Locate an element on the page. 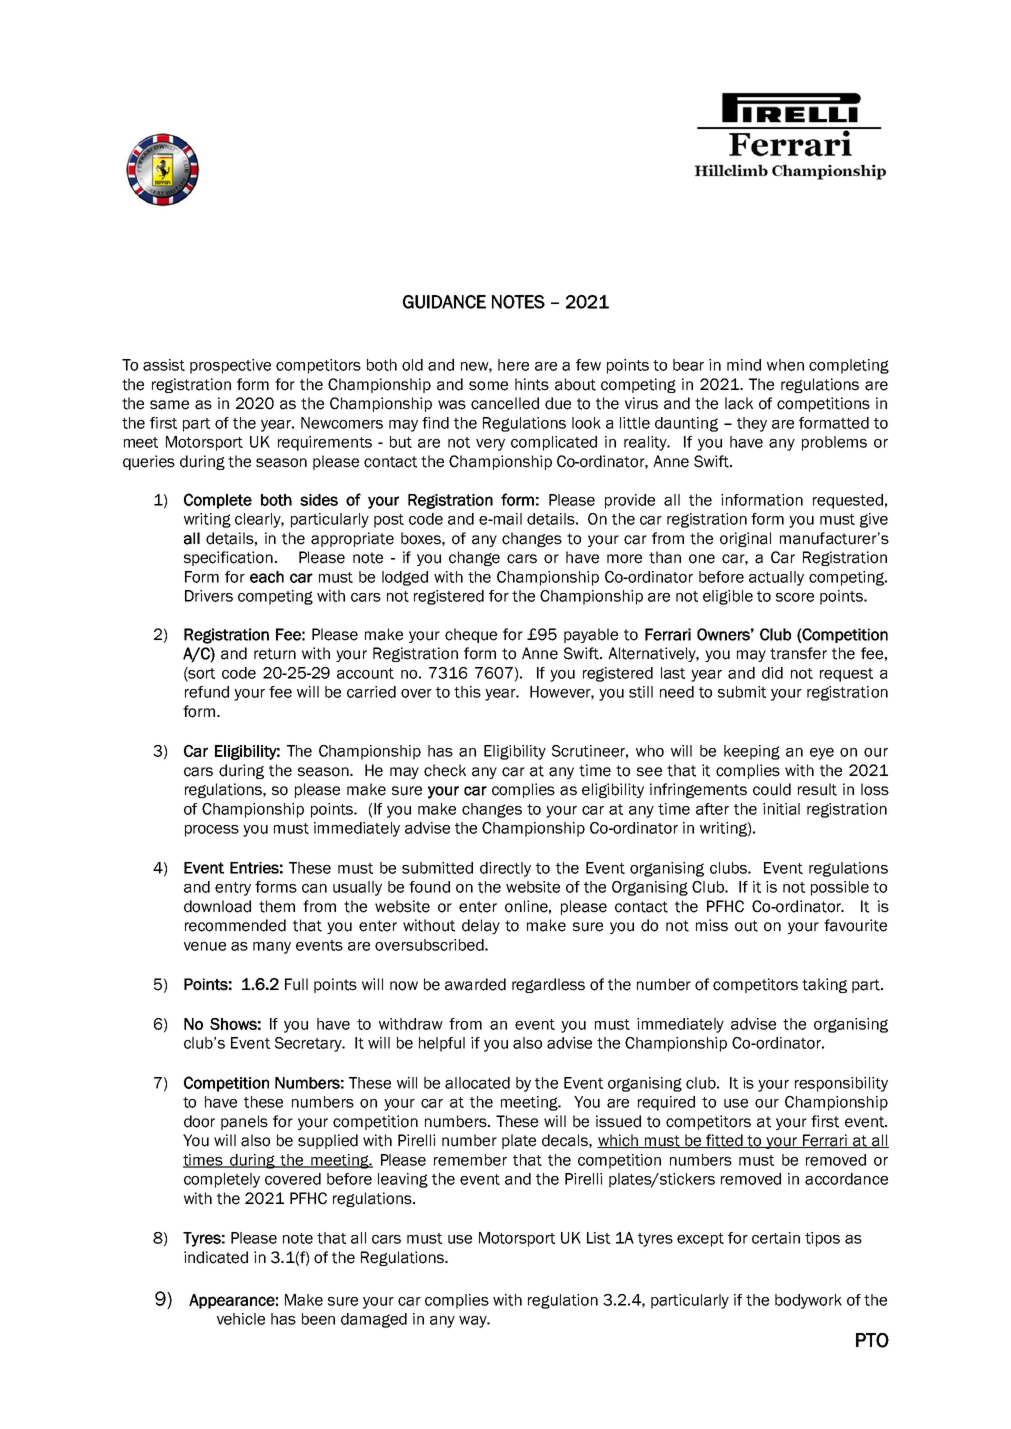 The height and width of the document is (1429, 1011). cheque is located at coordinates (471, 635).
